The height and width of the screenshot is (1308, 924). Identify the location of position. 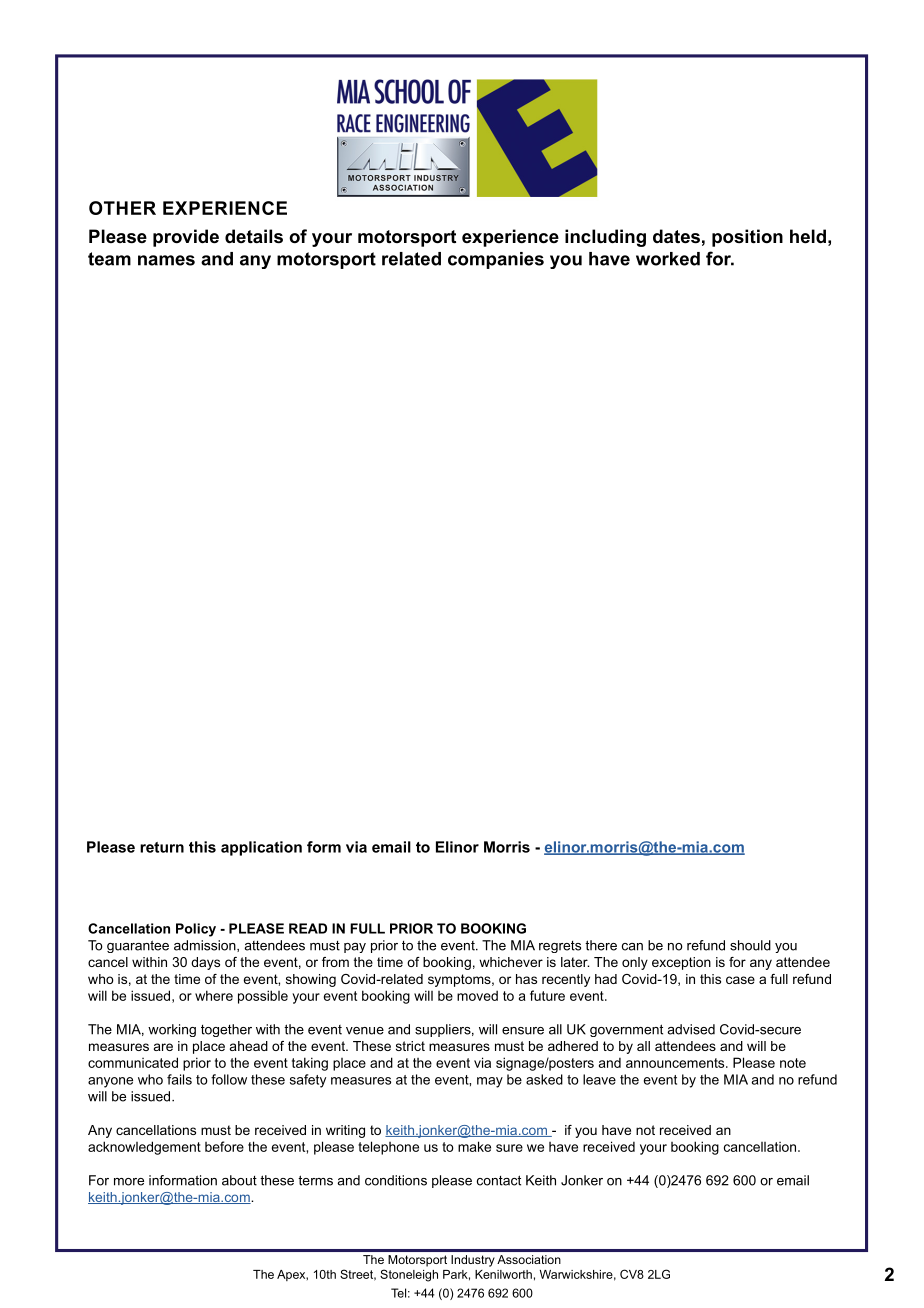
(747, 238).
